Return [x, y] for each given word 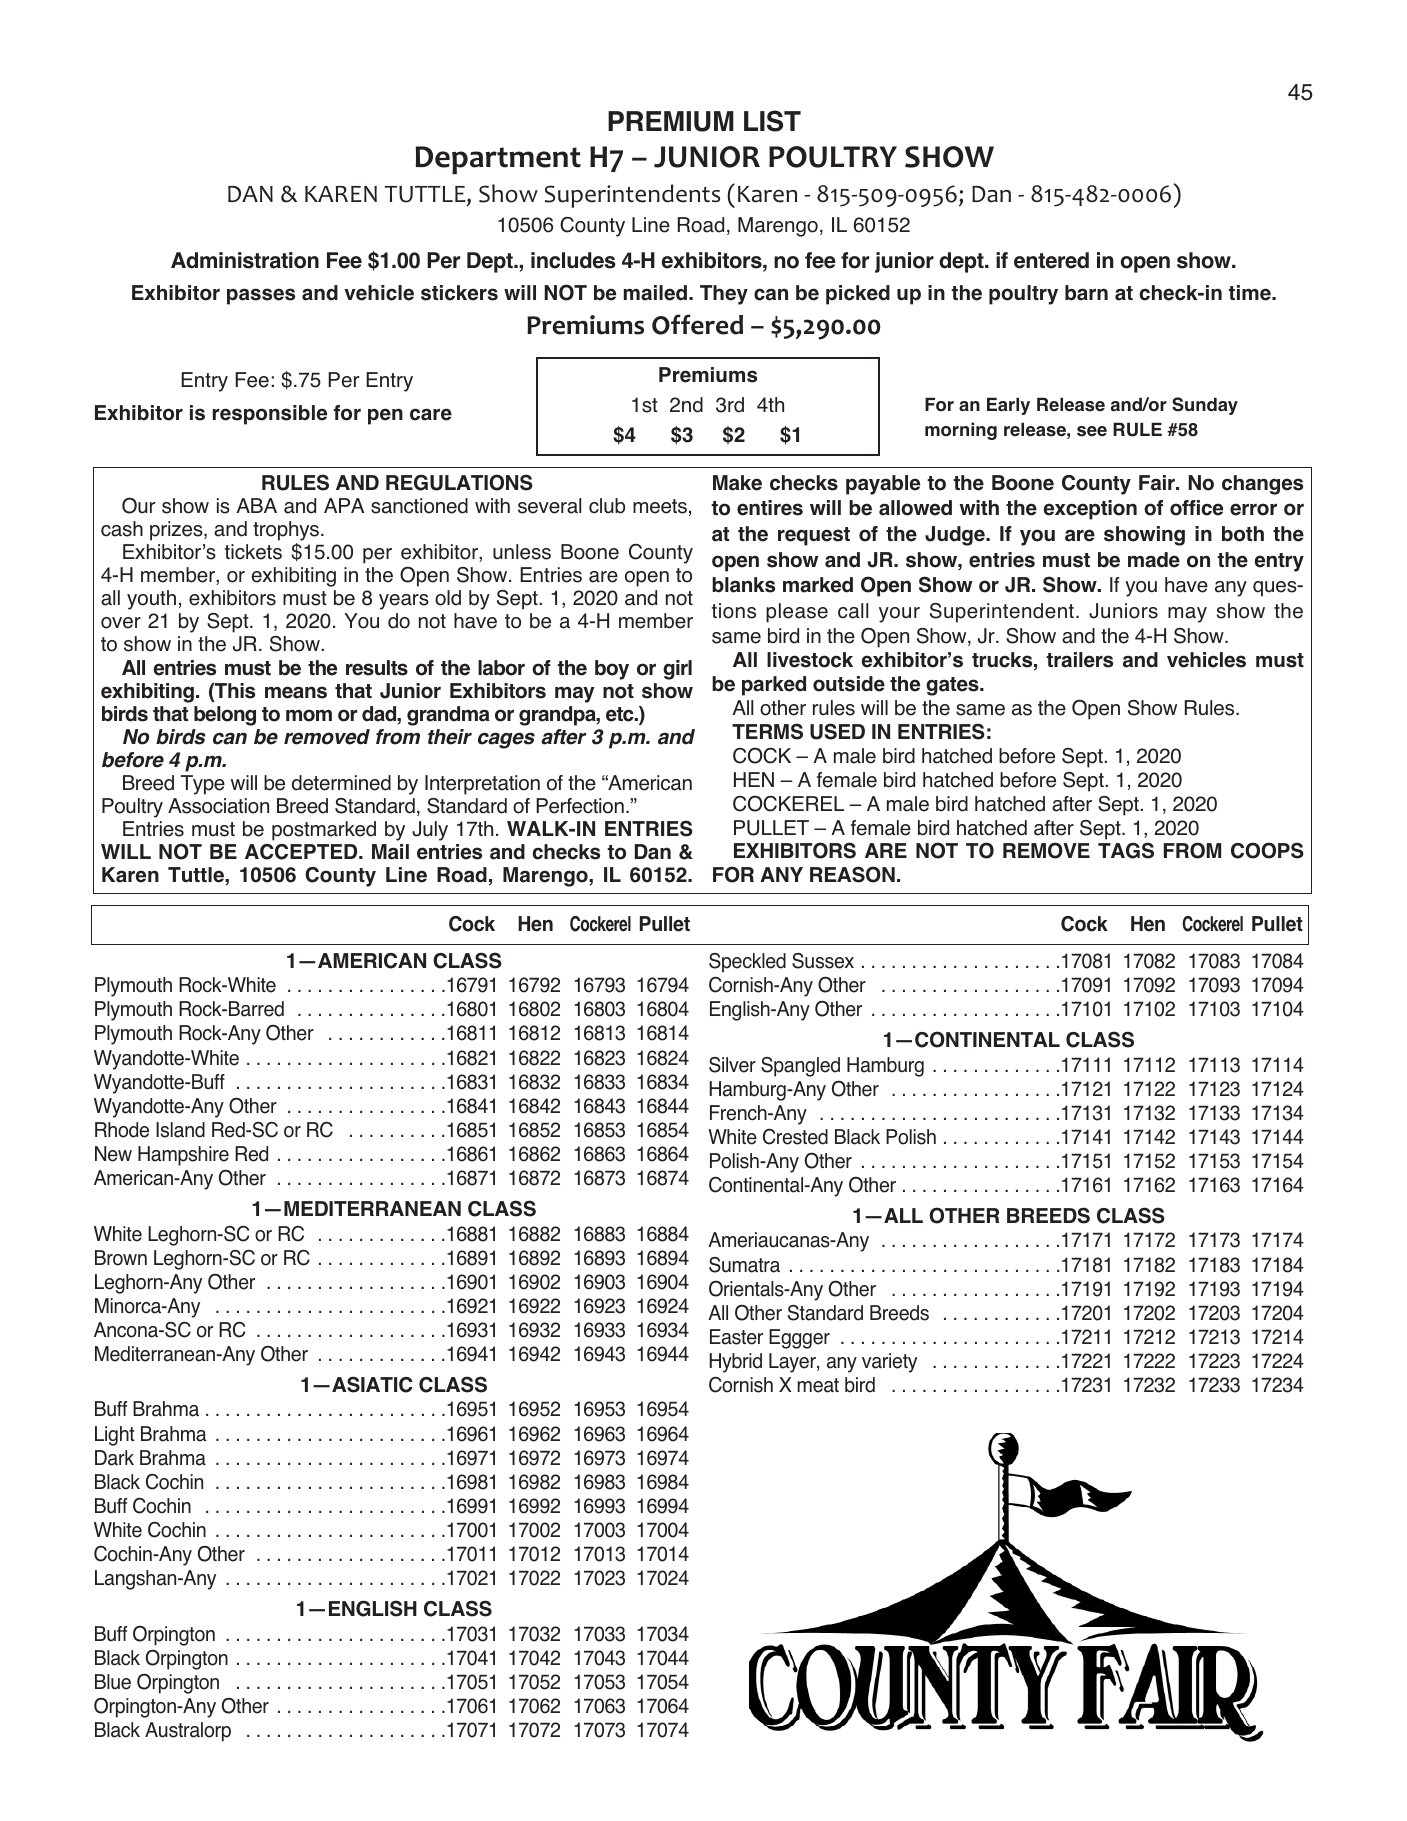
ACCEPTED [302, 852]
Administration [245, 260]
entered [1051, 260]
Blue [113, 1682]
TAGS [1126, 850]
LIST [772, 121]
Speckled [747, 963]
